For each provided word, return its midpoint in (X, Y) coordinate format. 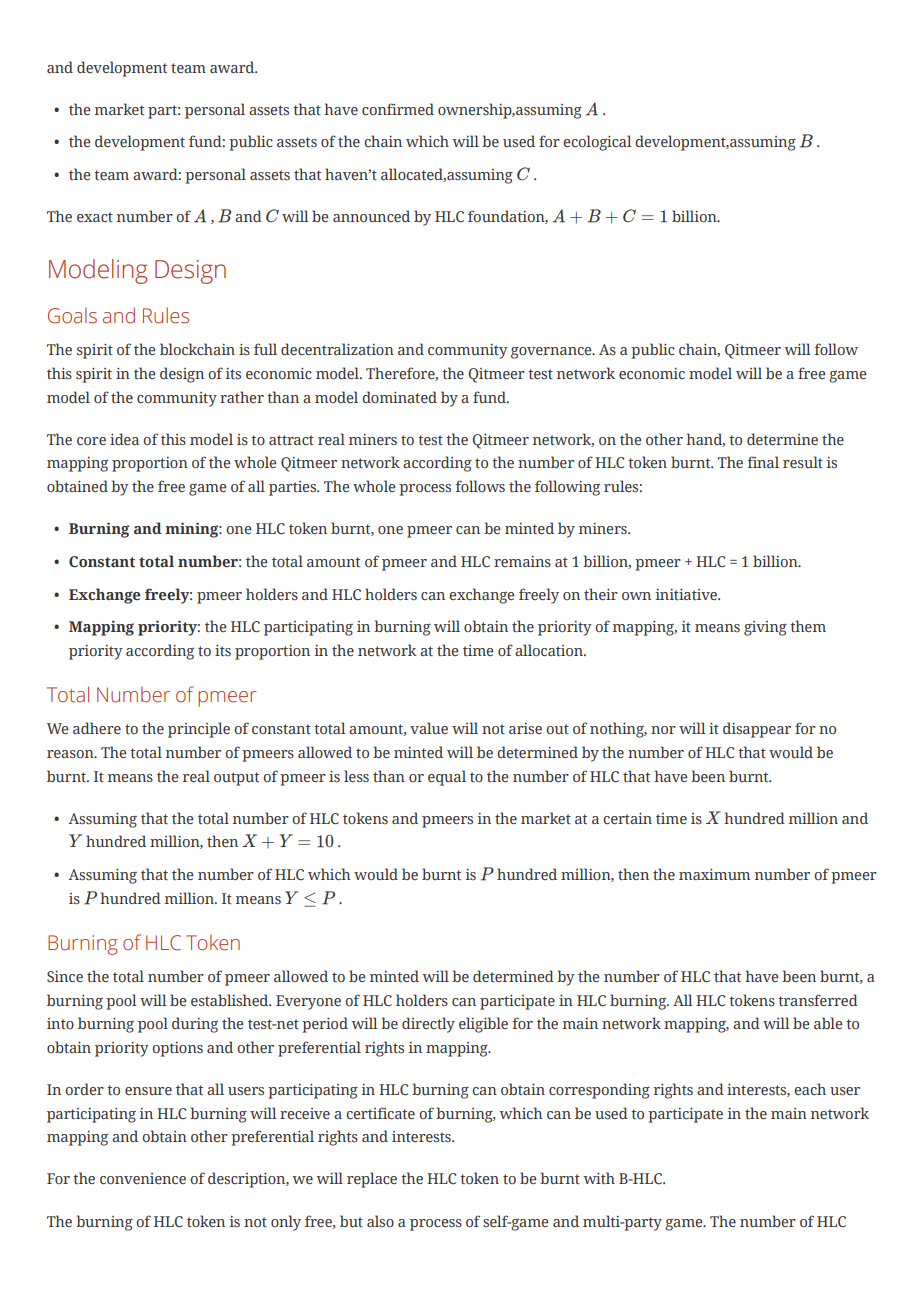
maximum (714, 874)
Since (65, 977)
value (429, 728)
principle (199, 730)
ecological (597, 143)
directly (428, 1025)
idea (124, 439)
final (763, 462)
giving (765, 628)
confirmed (398, 109)
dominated (399, 397)
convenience (143, 1178)
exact (95, 217)
